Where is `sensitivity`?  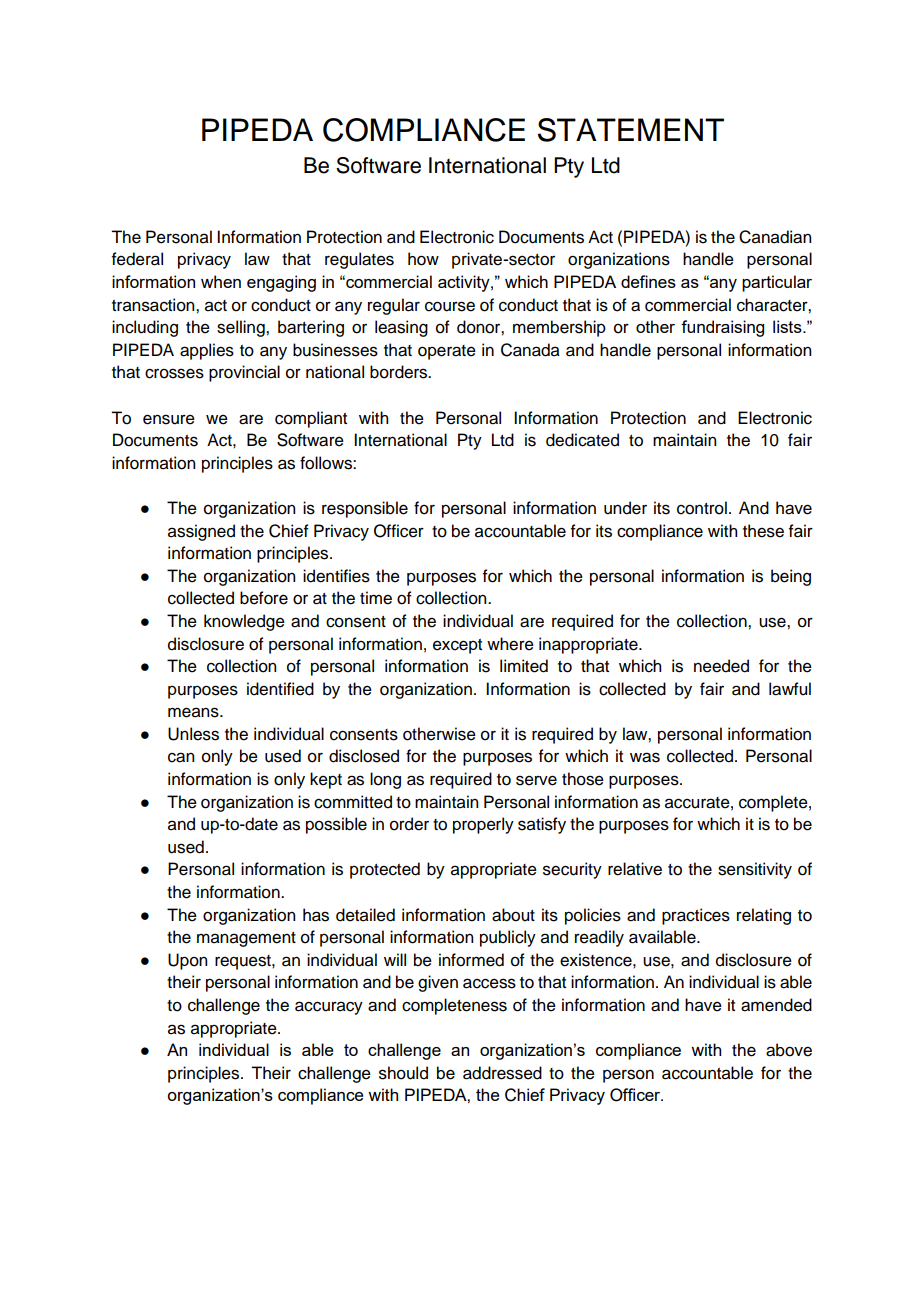
sensitivity is located at coordinates (755, 870).
